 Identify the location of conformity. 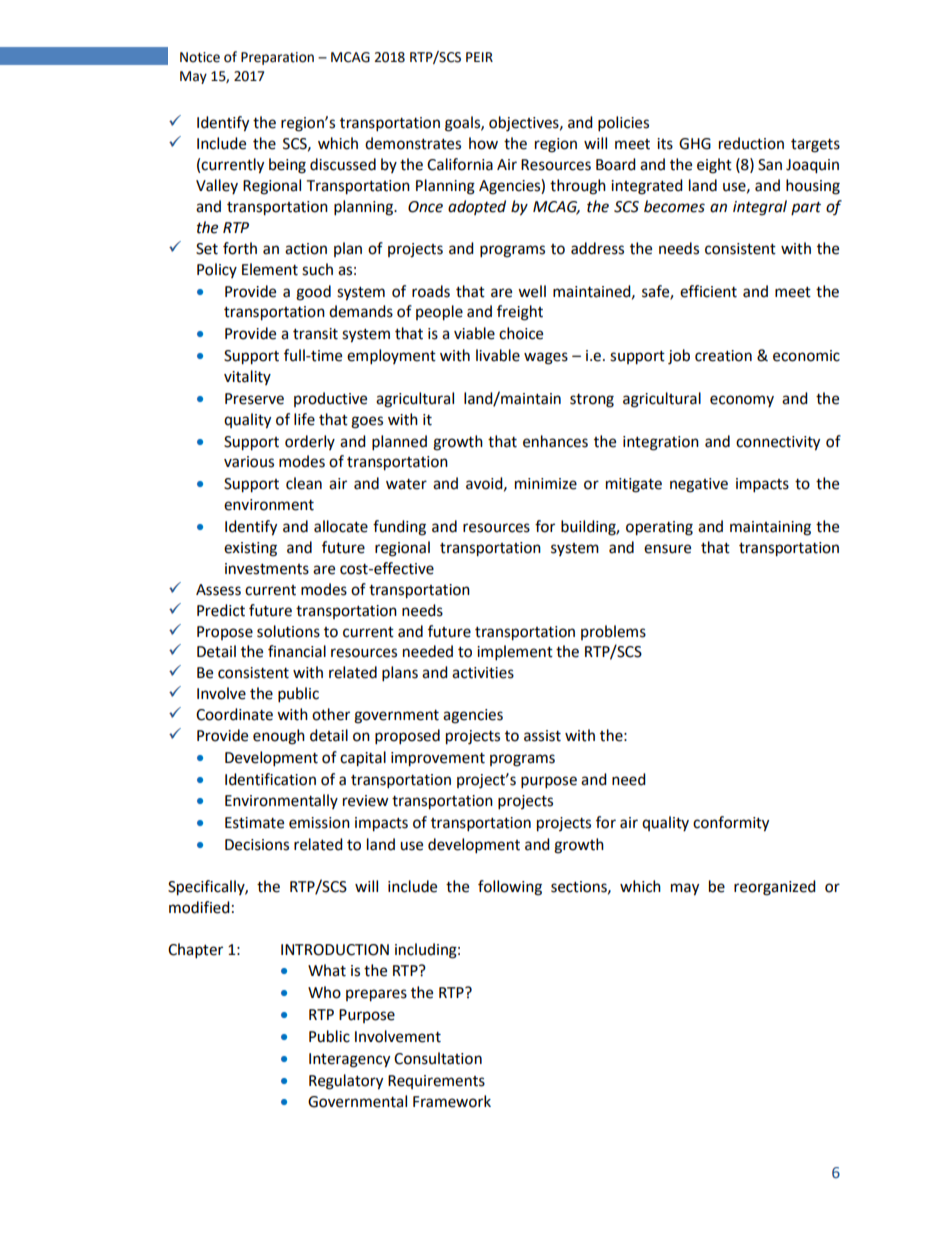
(731, 824).
